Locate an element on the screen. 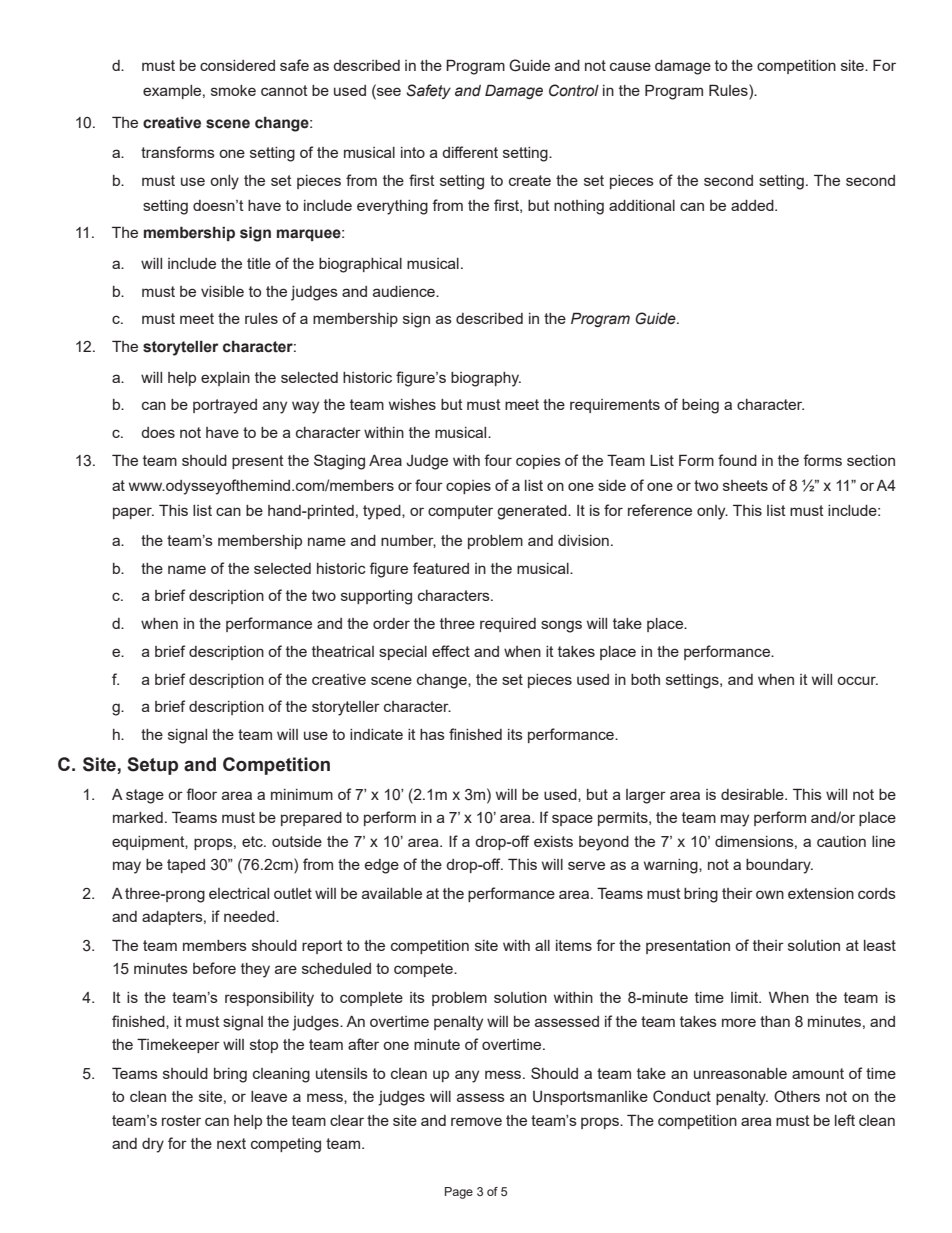 The height and width of the screenshot is (1233, 952). sheets is located at coordinates (745, 485).
